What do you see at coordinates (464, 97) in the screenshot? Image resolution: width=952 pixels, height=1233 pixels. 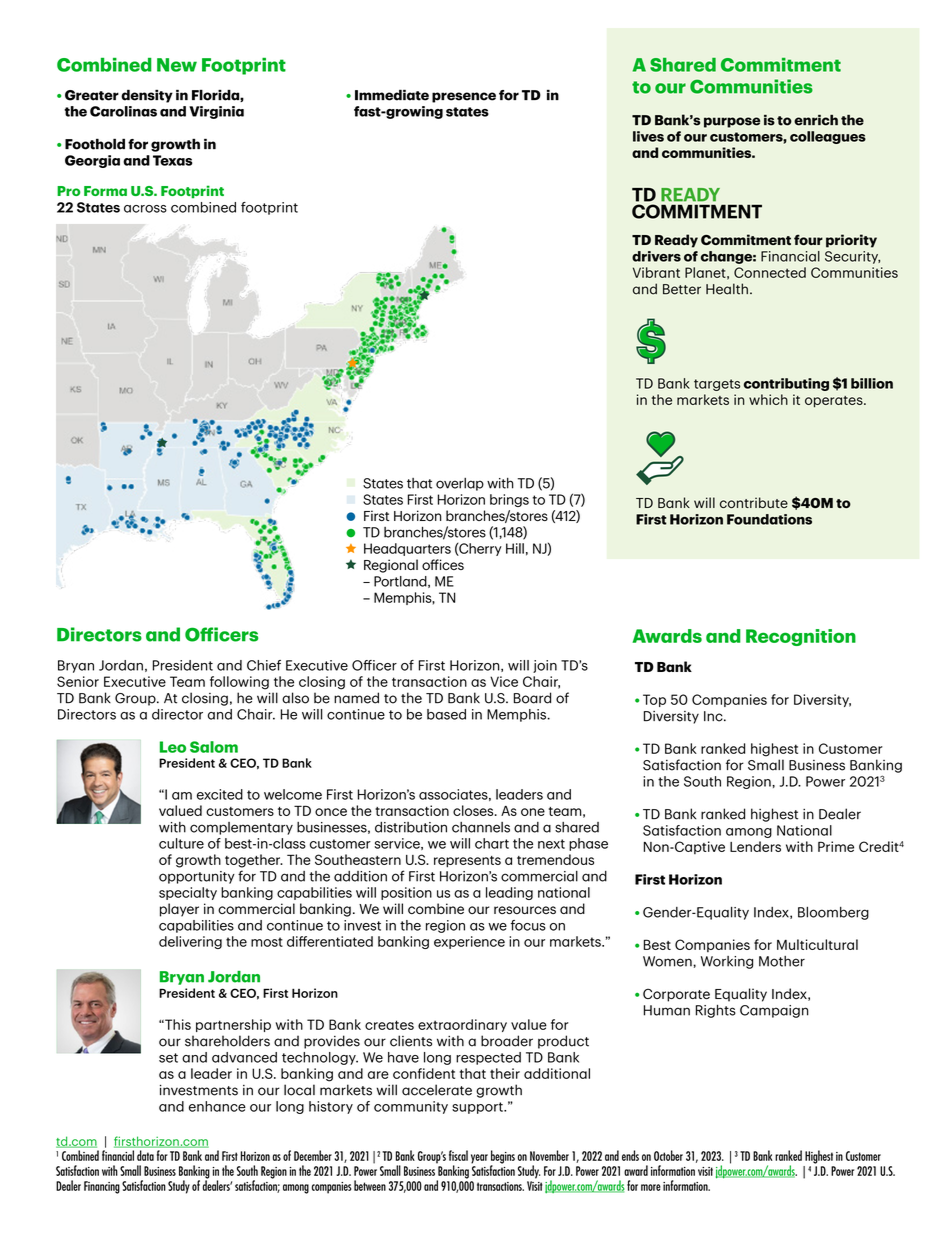 I see `presence` at bounding box center [464, 97].
